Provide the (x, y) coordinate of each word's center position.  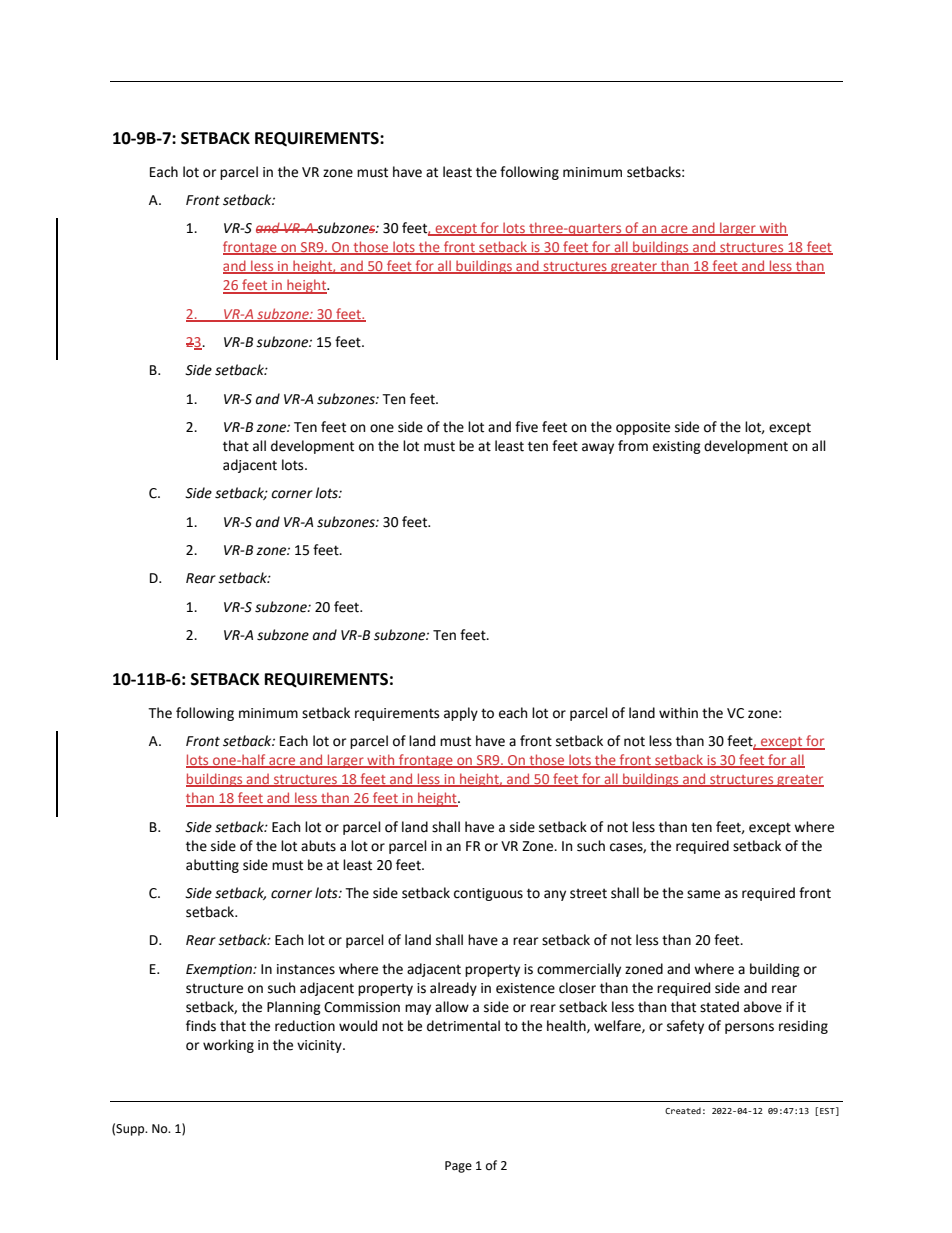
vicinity (320, 1046)
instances (306, 969)
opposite (643, 428)
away (598, 448)
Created (683, 1110)
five (526, 427)
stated (719, 1007)
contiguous (488, 894)
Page (458, 1167)
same (703, 894)
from (633, 446)
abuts (318, 846)
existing (677, 447)
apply (461, 714)
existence (525, 988)
